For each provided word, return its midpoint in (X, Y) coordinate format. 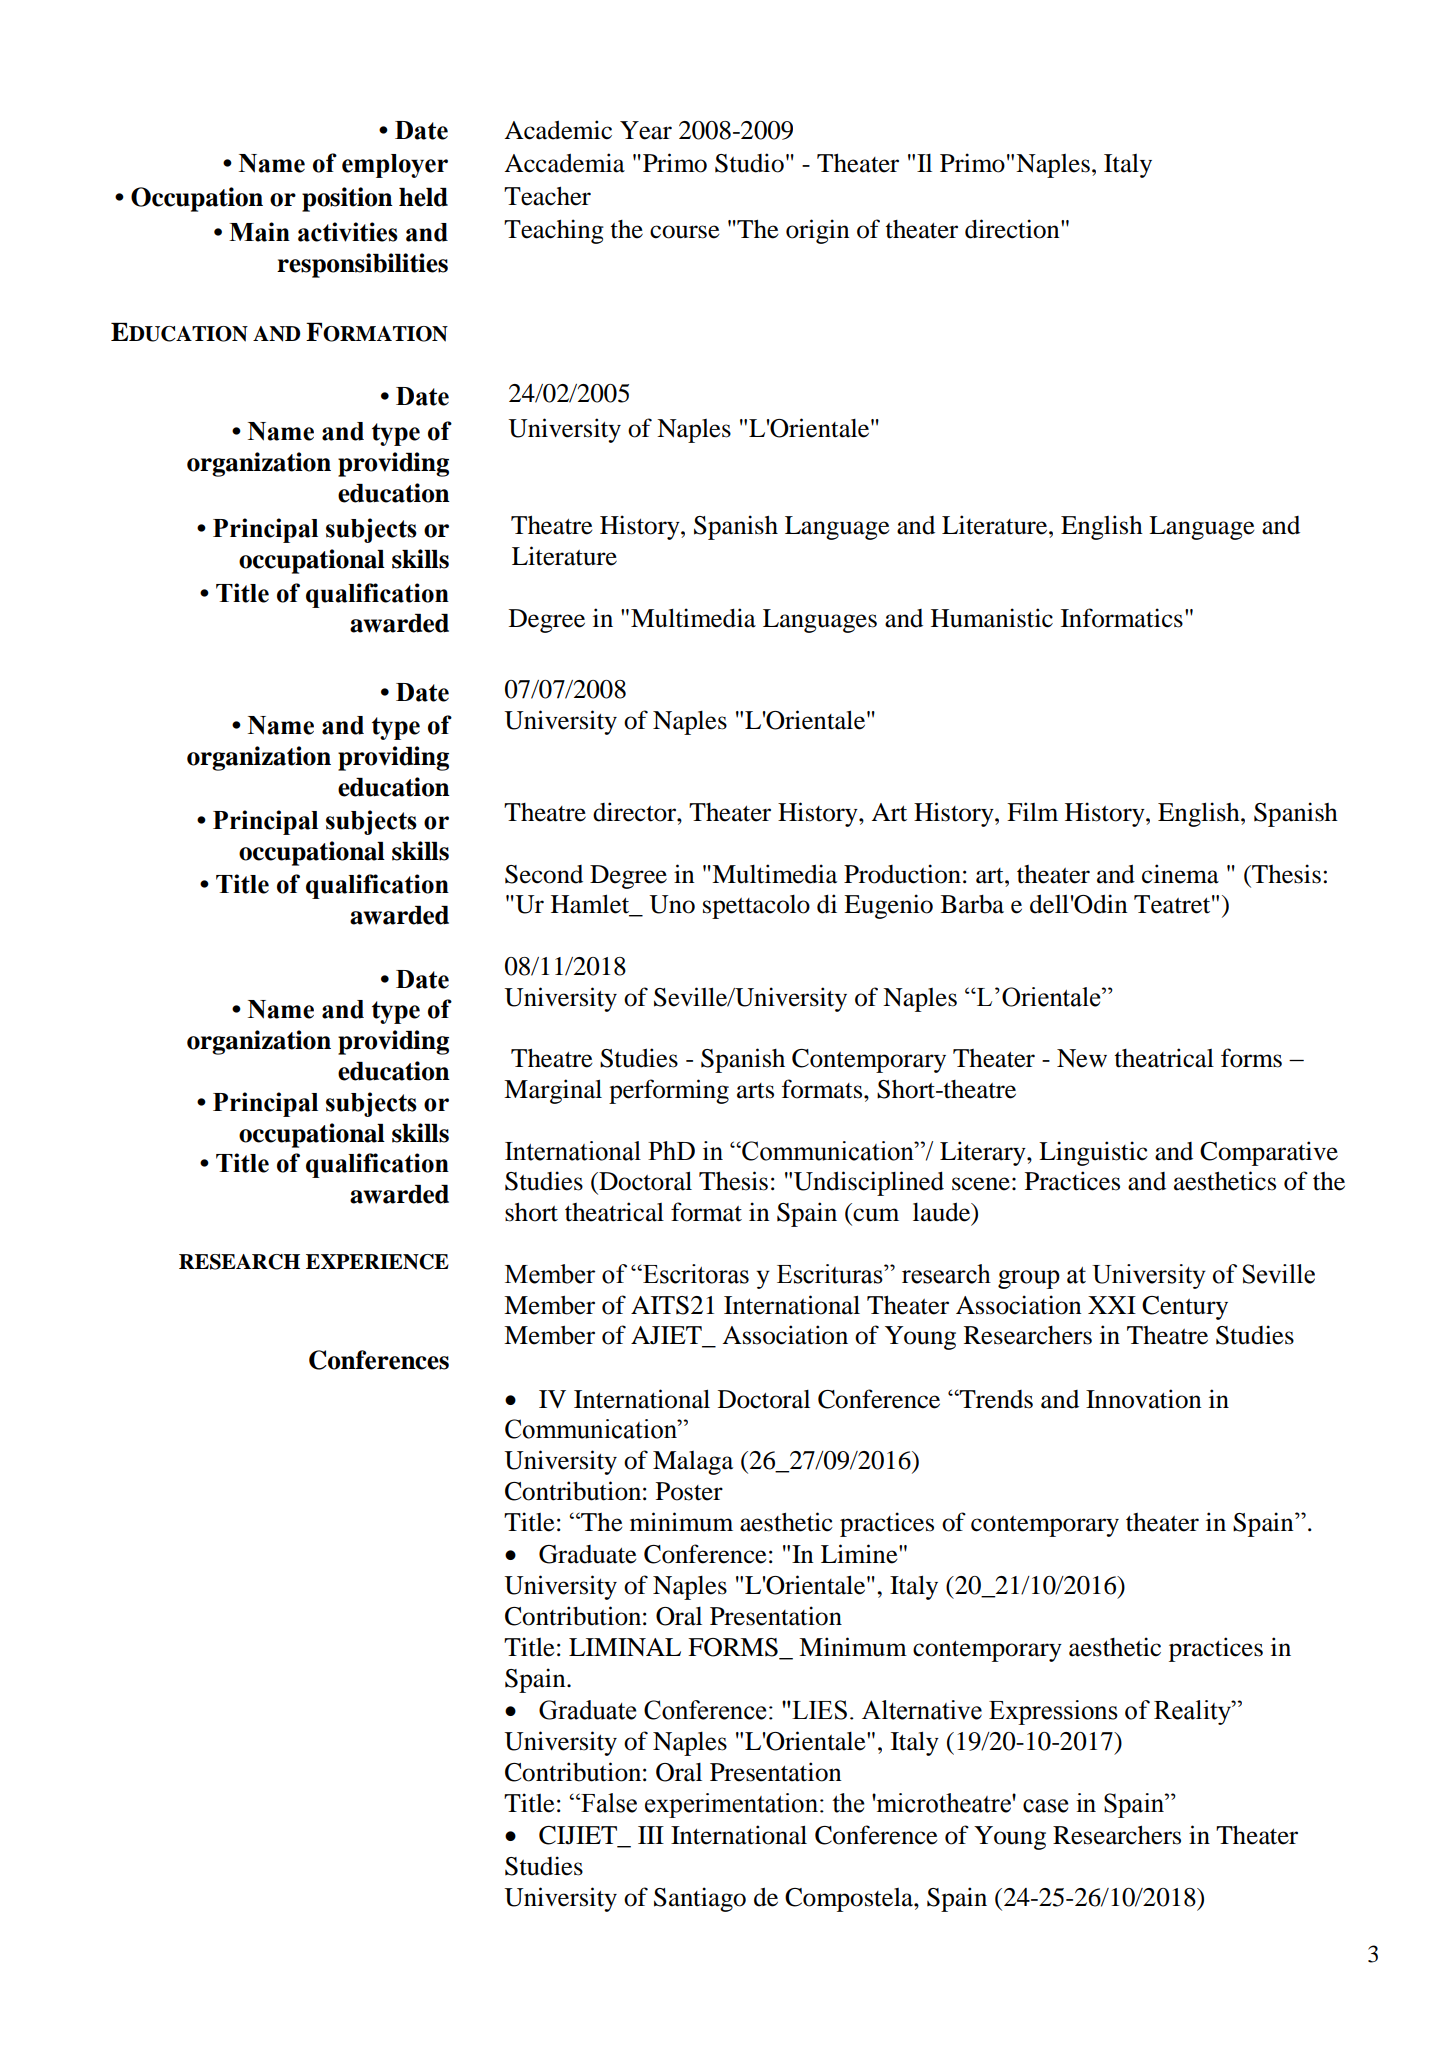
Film (1032, 811)
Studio (749, 163)
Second (544, 874)
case (1045, 1806)
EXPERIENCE (377, 1262)
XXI (1112, 1305)
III (651, 1835)
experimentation (731, 1805)
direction (1013, 229)
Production (902, 874)
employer (395, 166)
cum (876, 1215)
